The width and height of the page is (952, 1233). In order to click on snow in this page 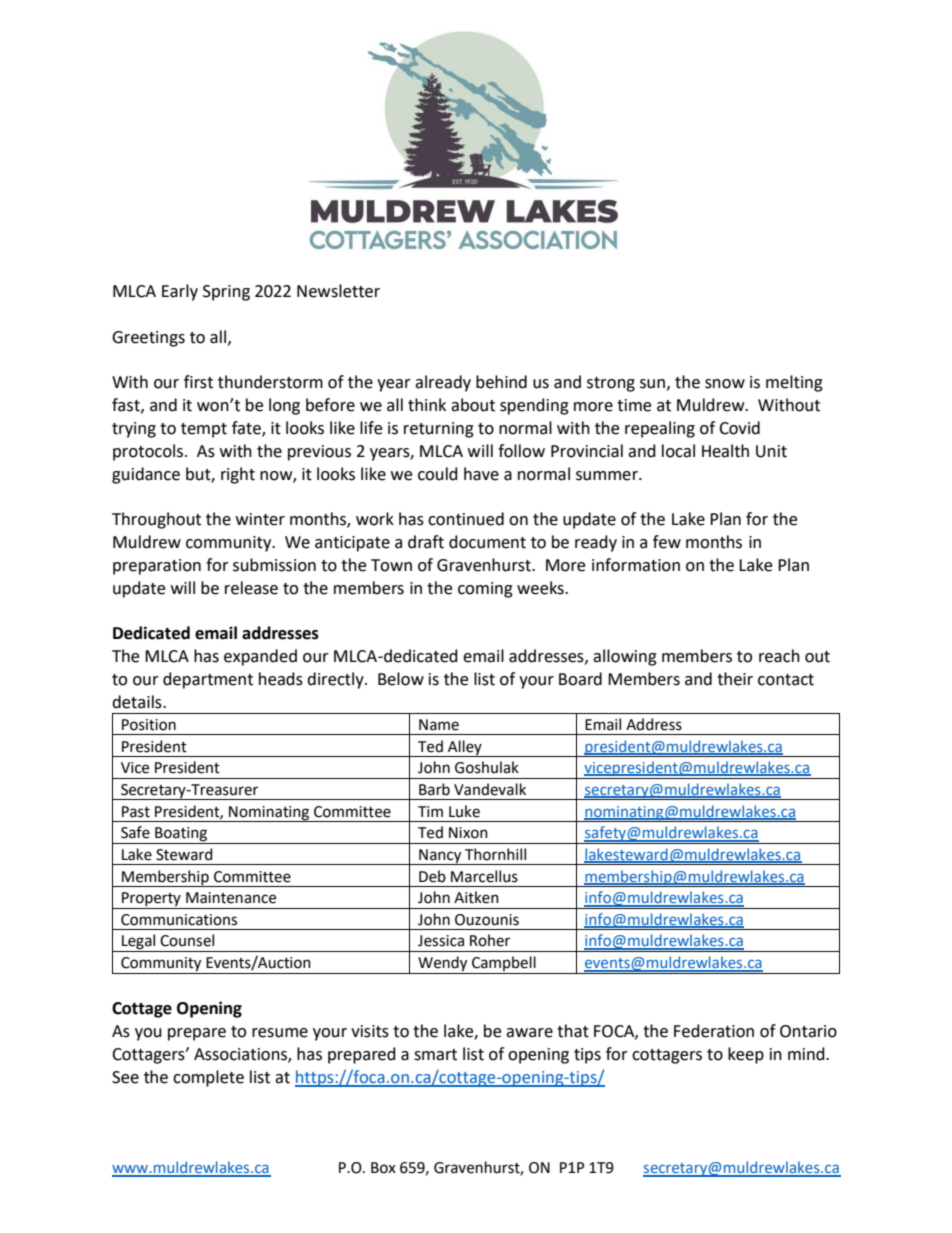, I will do `click(725, 384)`.
